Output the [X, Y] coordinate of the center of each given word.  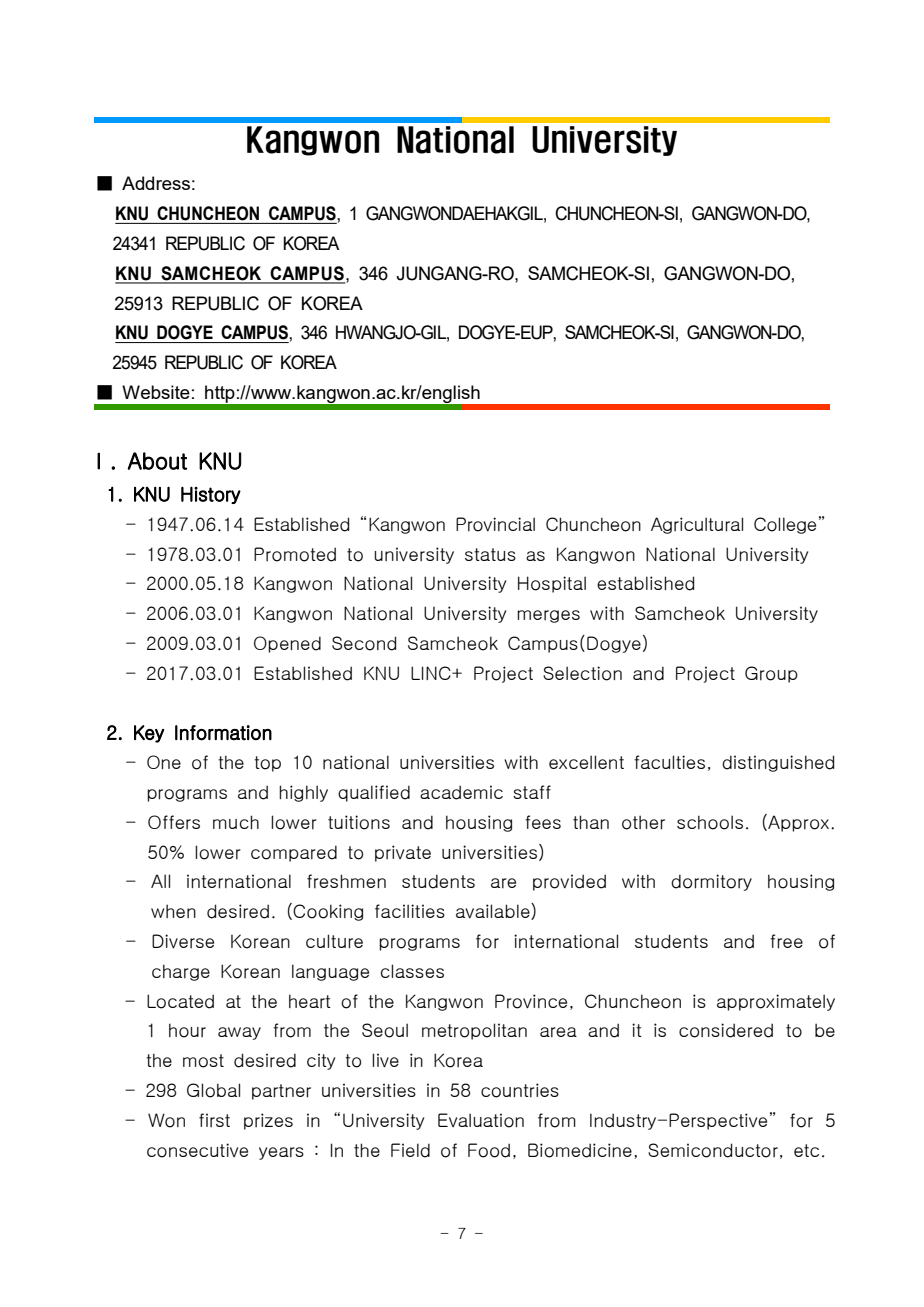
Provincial [495, 524]
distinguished [778, 763]
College [785, 525]
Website [156, 392]
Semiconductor [713, 1150]
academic [461, 792]
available [494, 911]
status [490, 554]
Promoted [295, 554]
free [786, 941]
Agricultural [697, 525]
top [267, 764]
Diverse [183, 941]
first [214, 1120]
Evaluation [481, 1120]
